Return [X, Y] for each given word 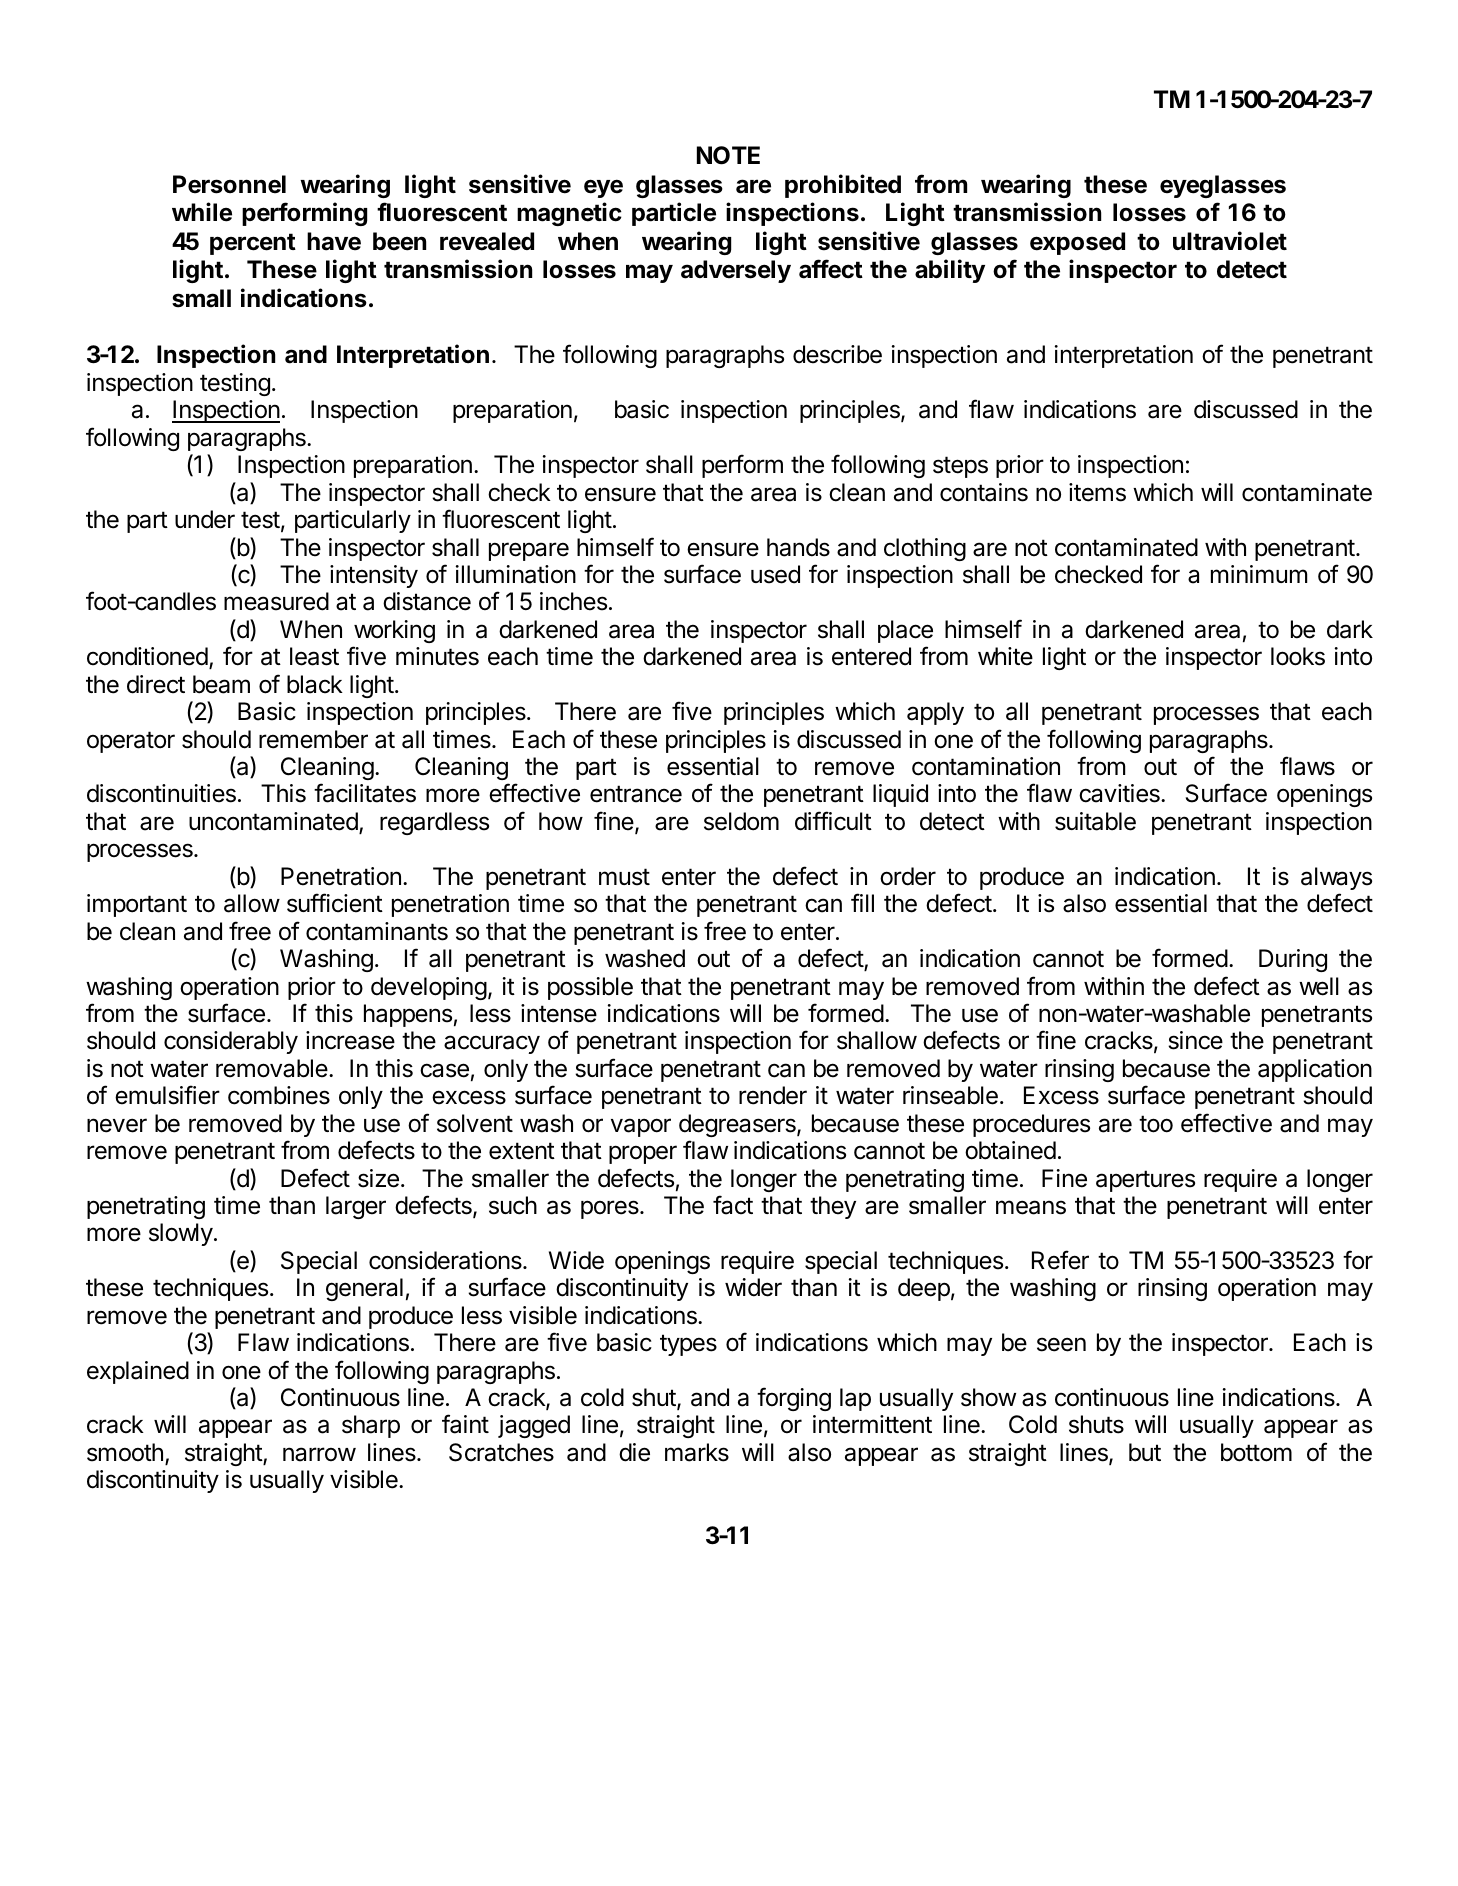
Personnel [229, 184]
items [1097, 492]
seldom [741, 821]
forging [794, 1399]
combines [279, 1095]
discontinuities [161, 793]
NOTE [728, 155]
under [205, 519]
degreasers [738, 1125]
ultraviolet [1230, 241]
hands [798, 547]
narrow [319, 1454]
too [1156, 1124]
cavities [1120, 793]
